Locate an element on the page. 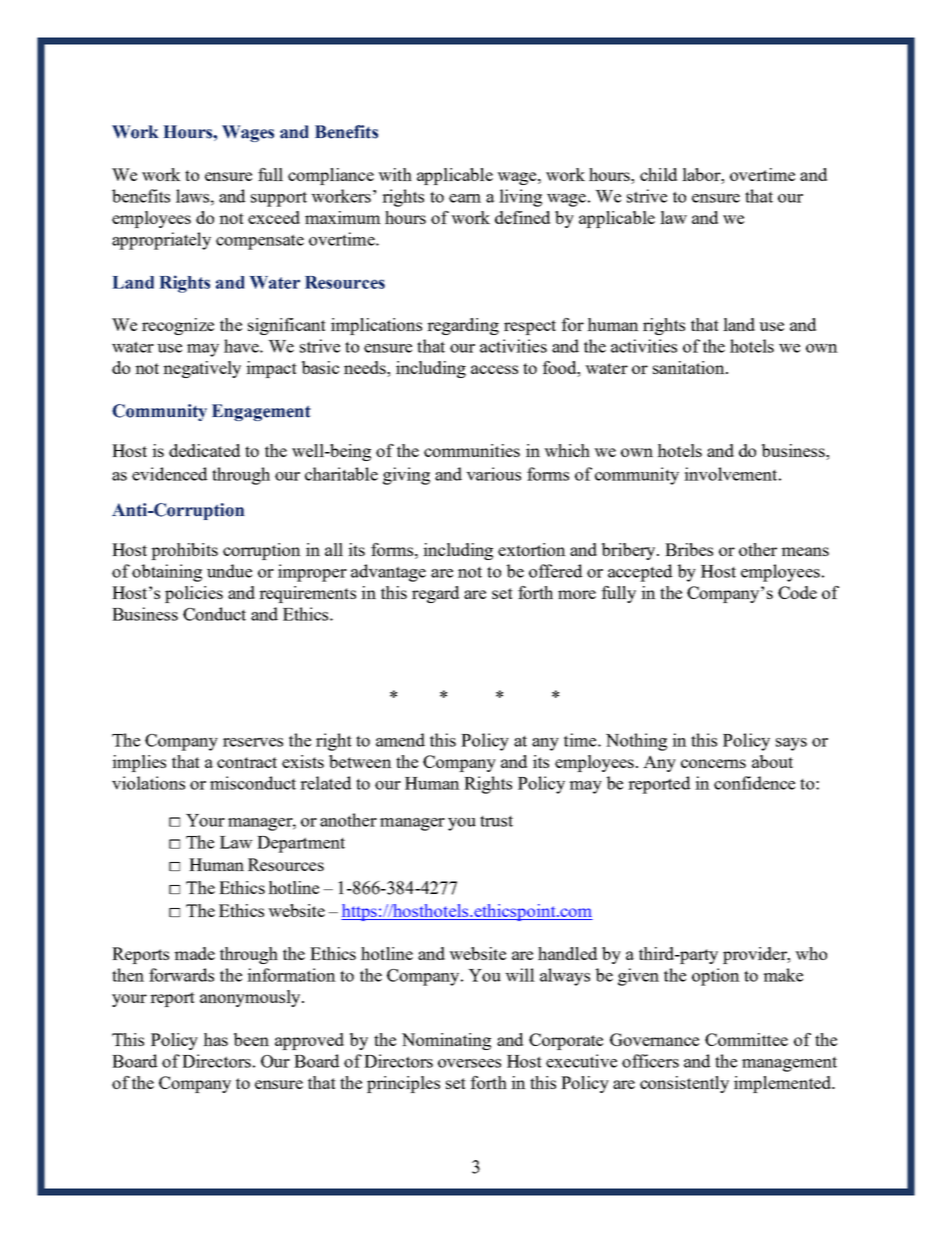  earn is located at coordinates (465, 198).
